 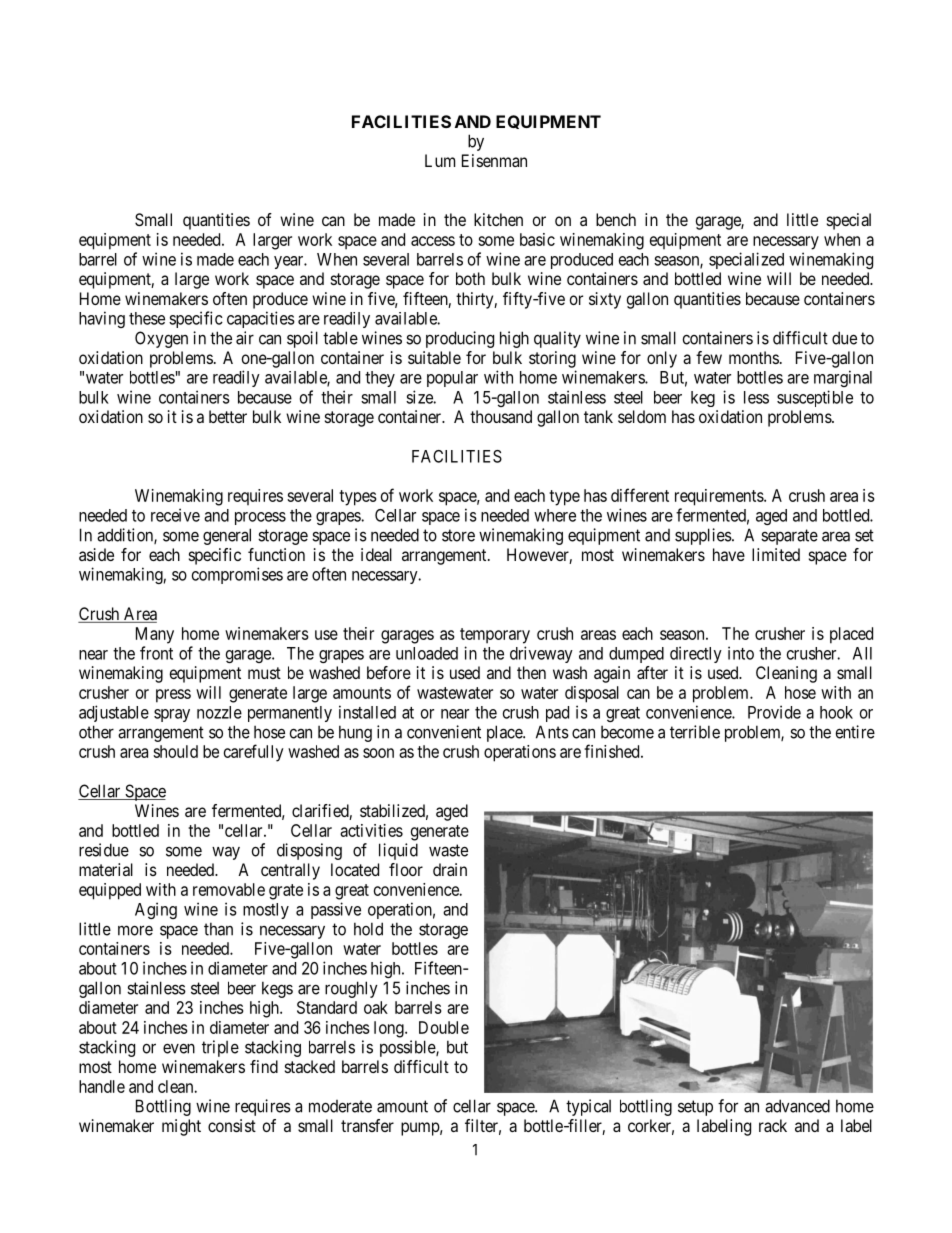 What do you see at coordinates (147, 318) in the document?
I see `these` at bounding box center [147, 318].
